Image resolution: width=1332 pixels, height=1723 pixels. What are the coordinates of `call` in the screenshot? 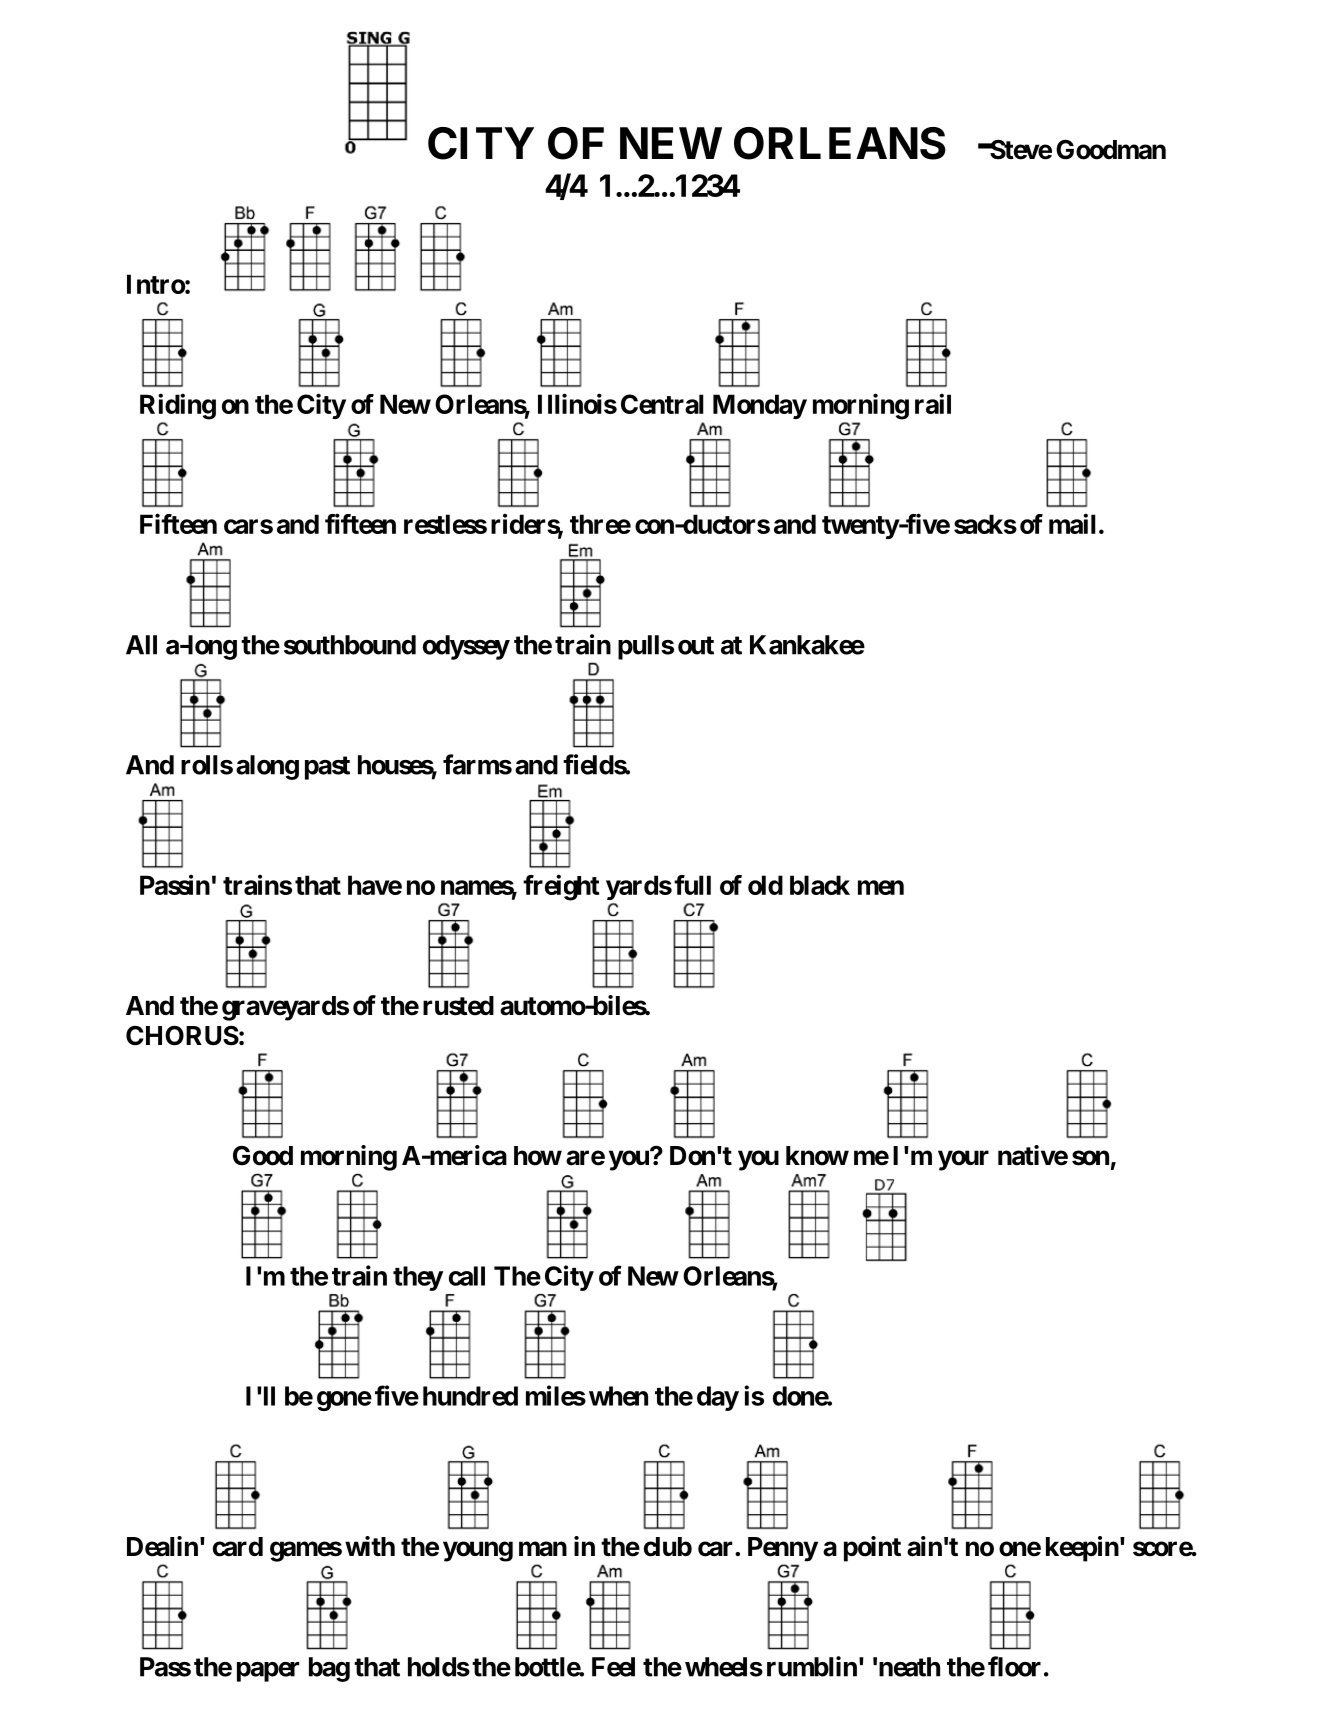 It's located at (467, 1276).
